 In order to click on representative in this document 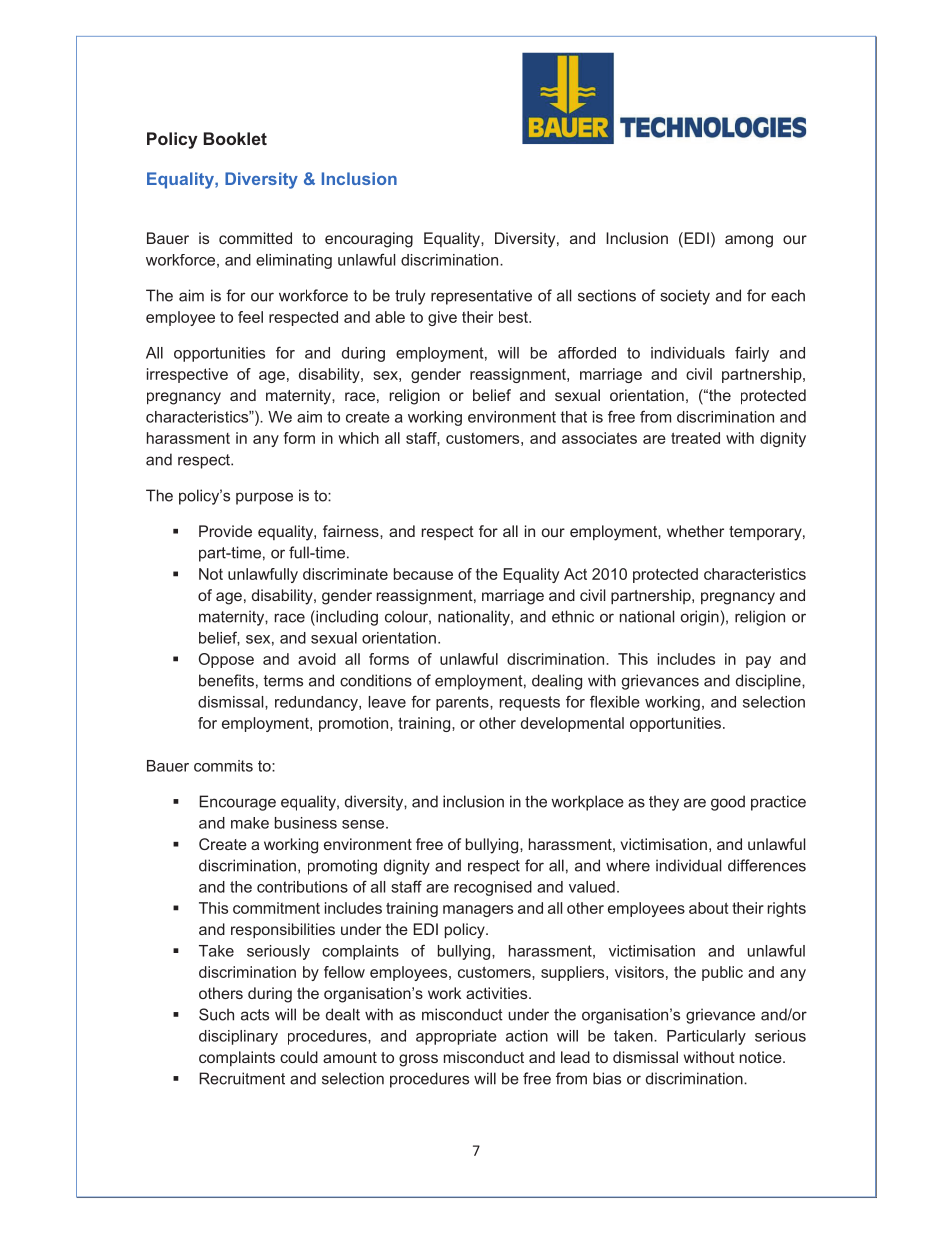, I will do `click(481, 297)`.
